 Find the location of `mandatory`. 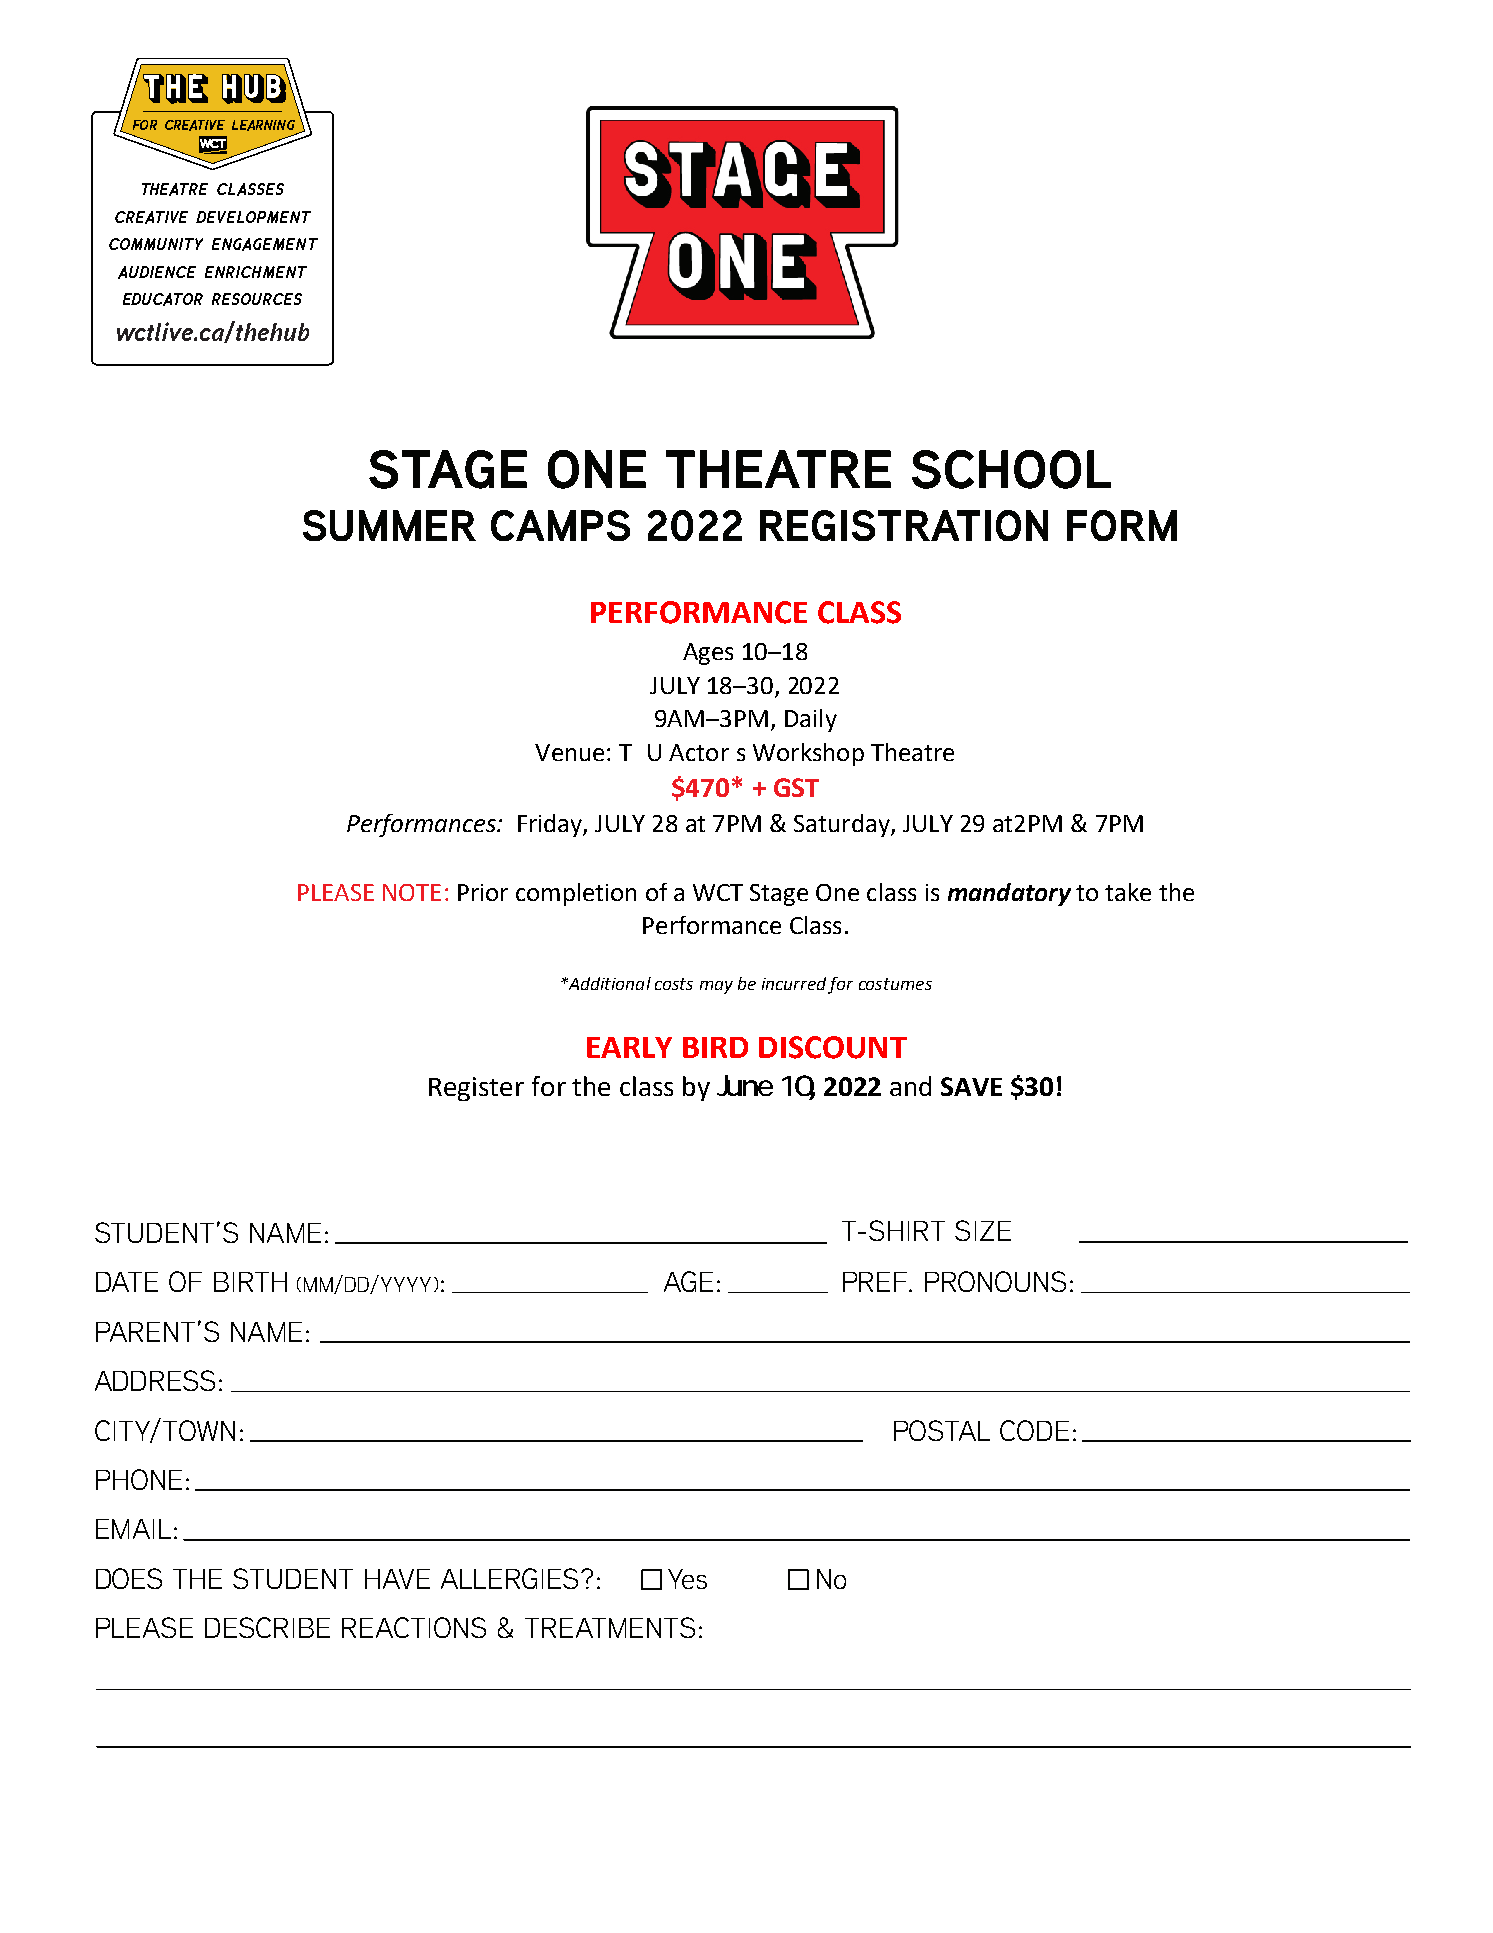

mandatory is located at coordinates (1009, 894).
